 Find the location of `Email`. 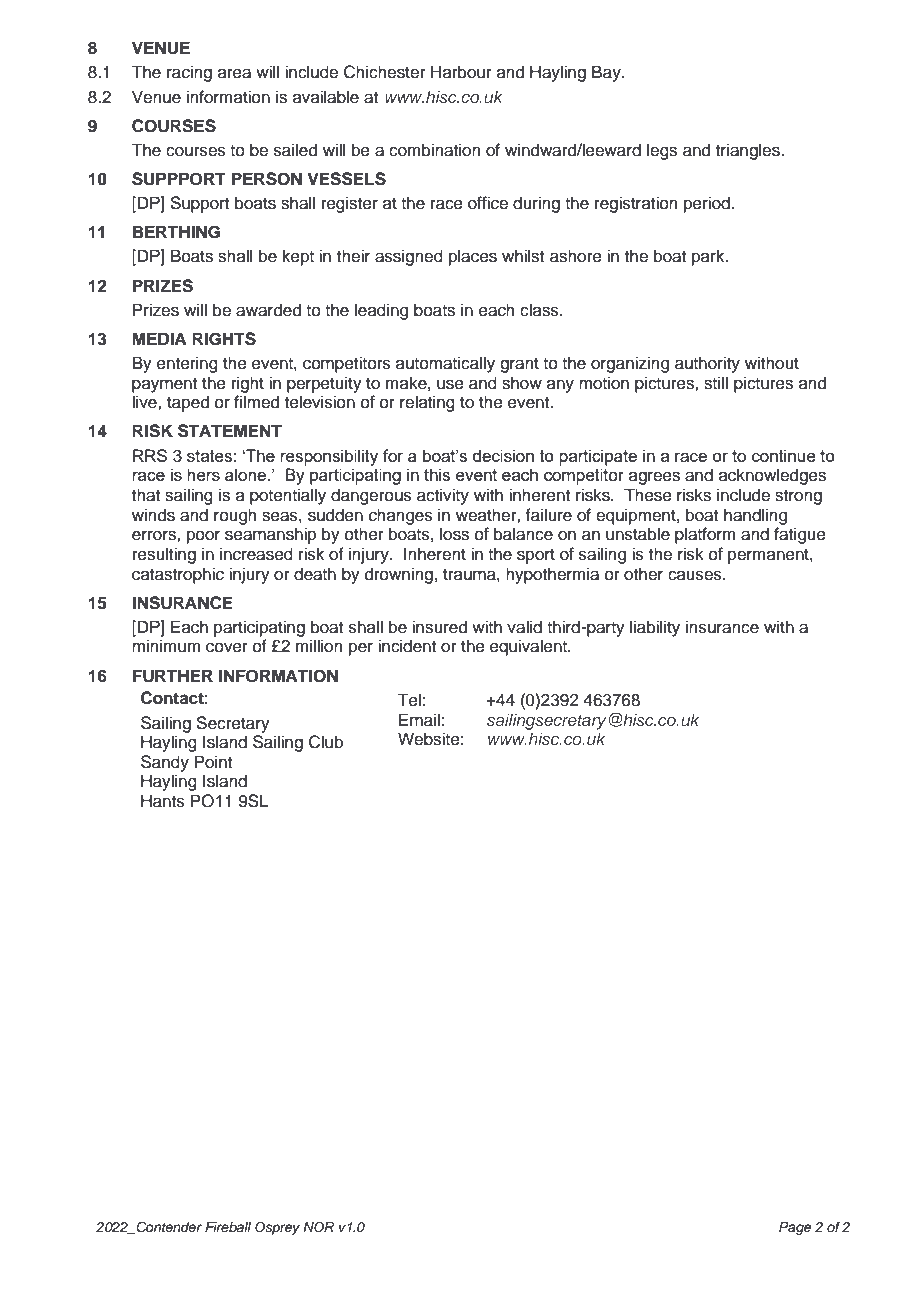

Email is located at coordinates (419, 720).
